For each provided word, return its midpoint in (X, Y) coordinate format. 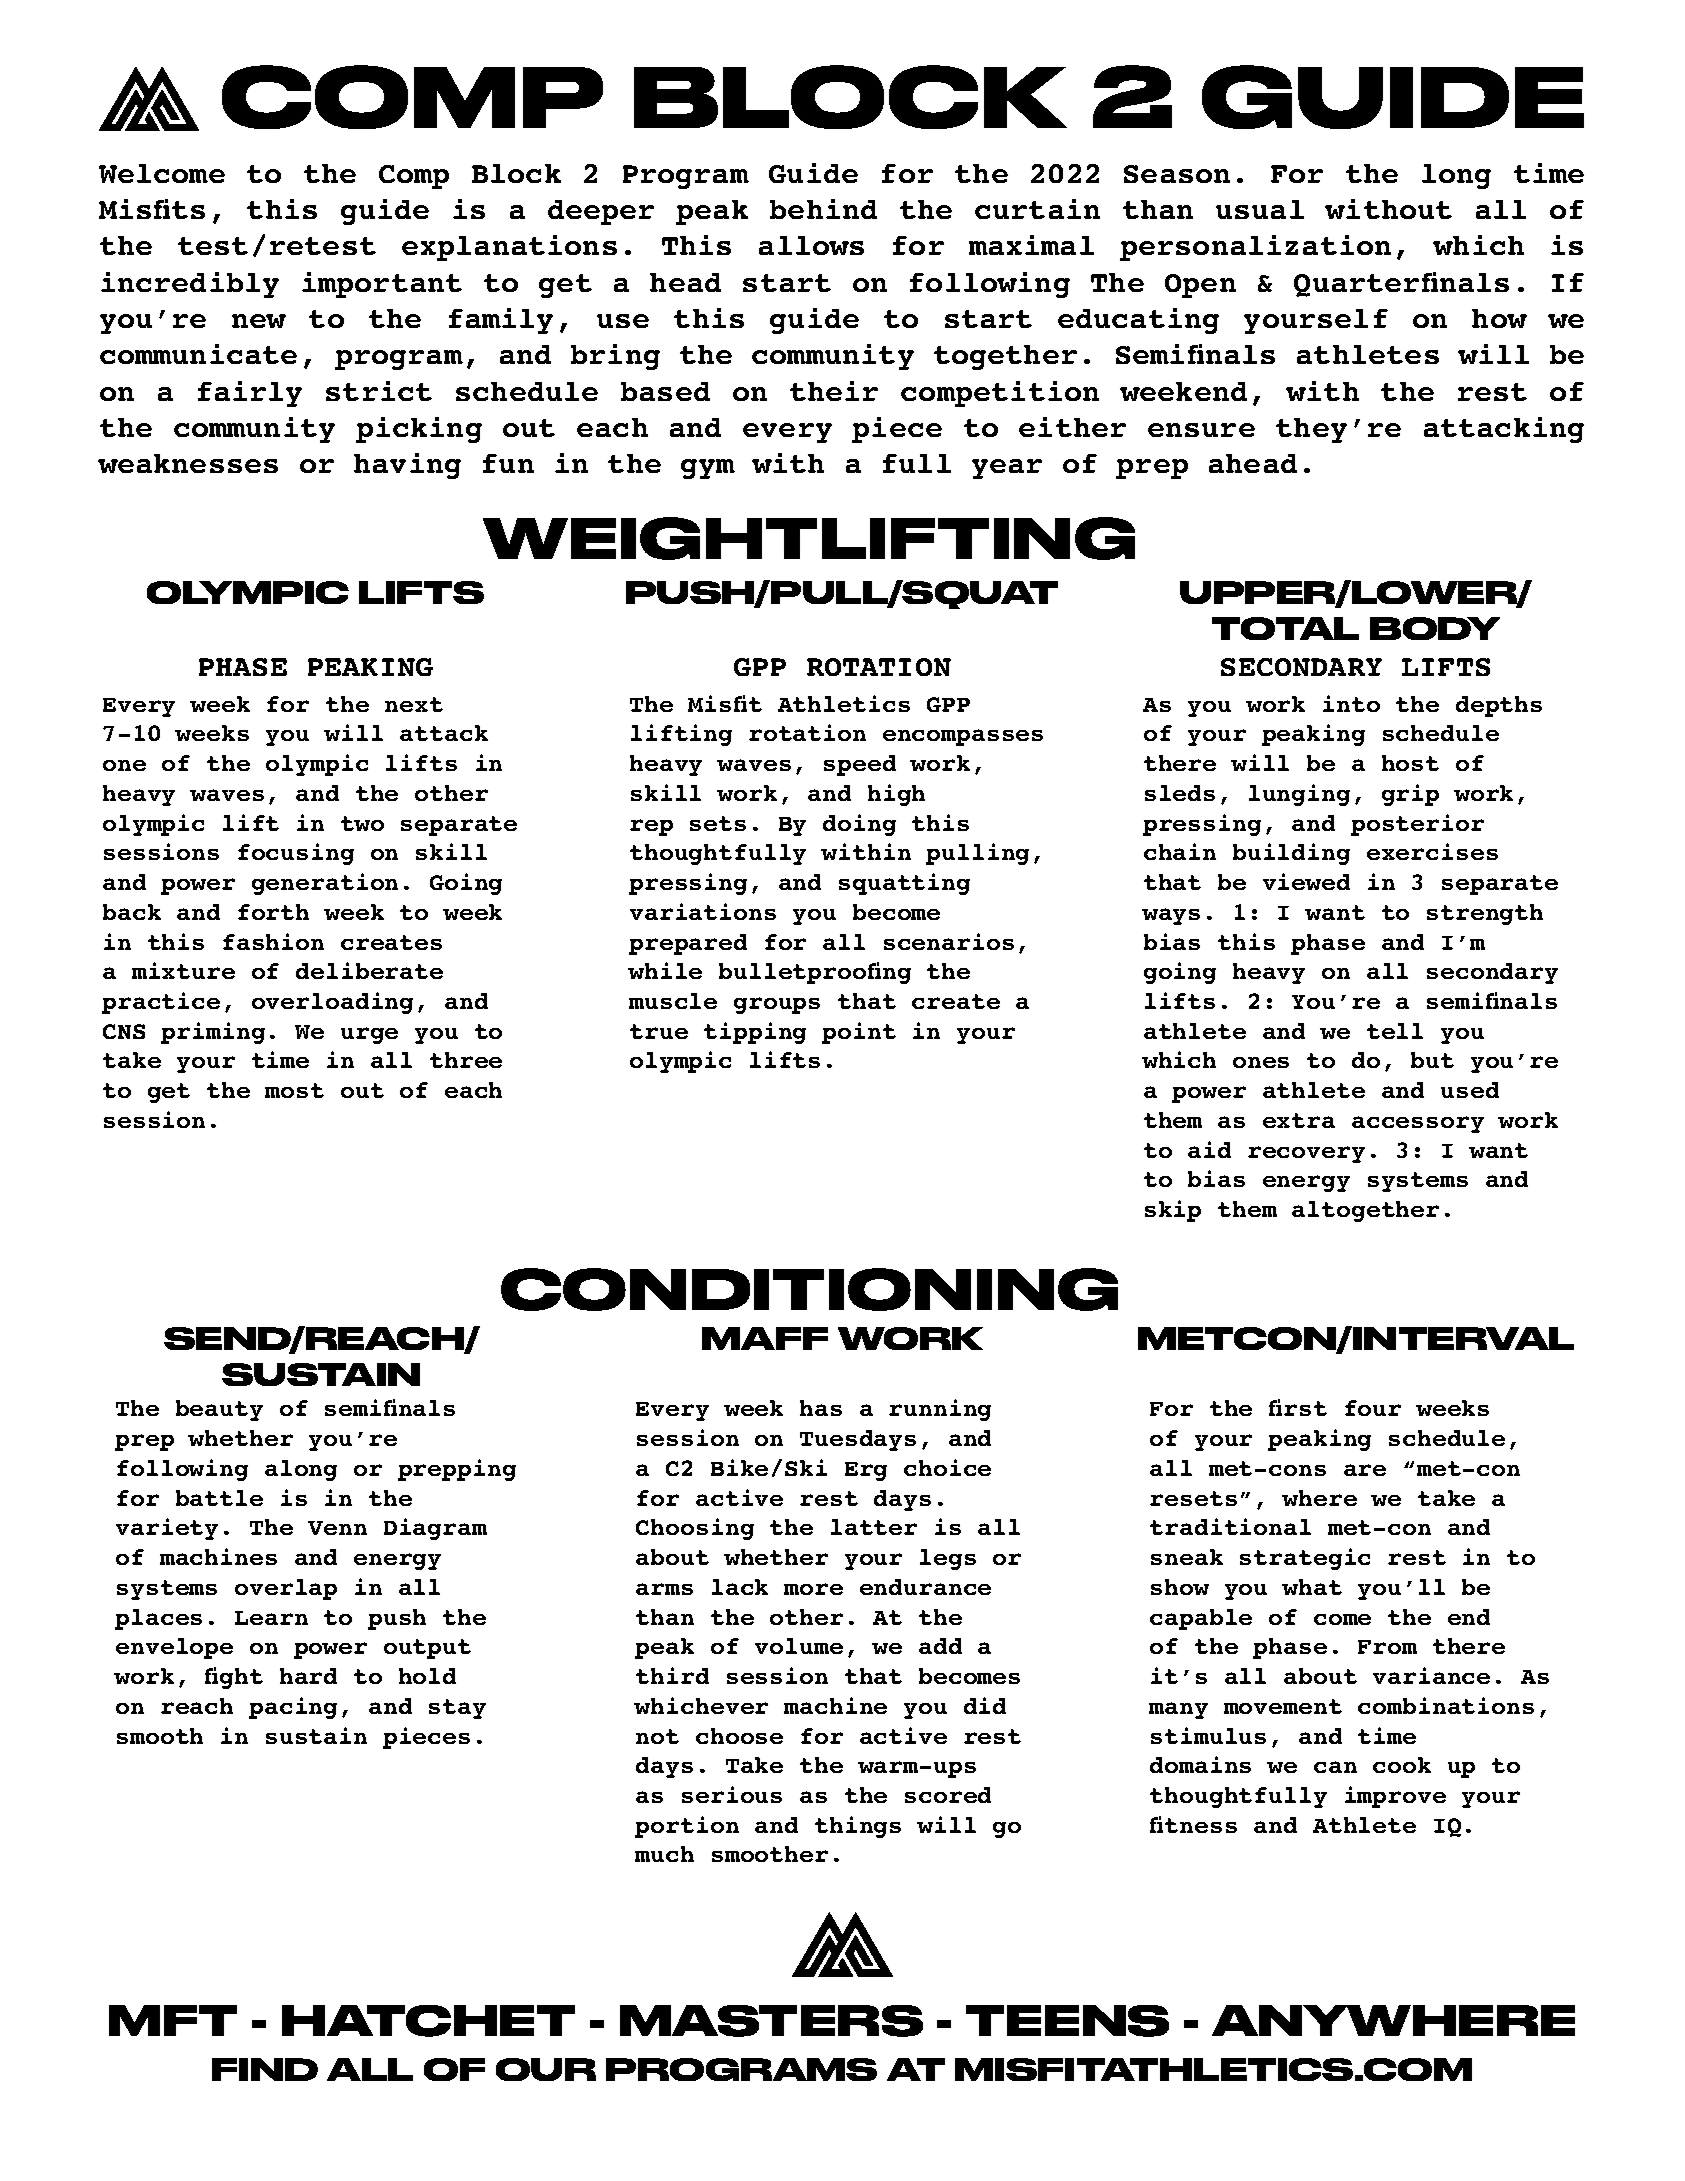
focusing (296, 854)
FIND (265, 2069)
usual (1260, 209)
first (1298, 1407)
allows (811, 245)
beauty (219, 1410)
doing (859, 825)
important (382, 285)
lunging (1299, 795)
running (940, 1410)
